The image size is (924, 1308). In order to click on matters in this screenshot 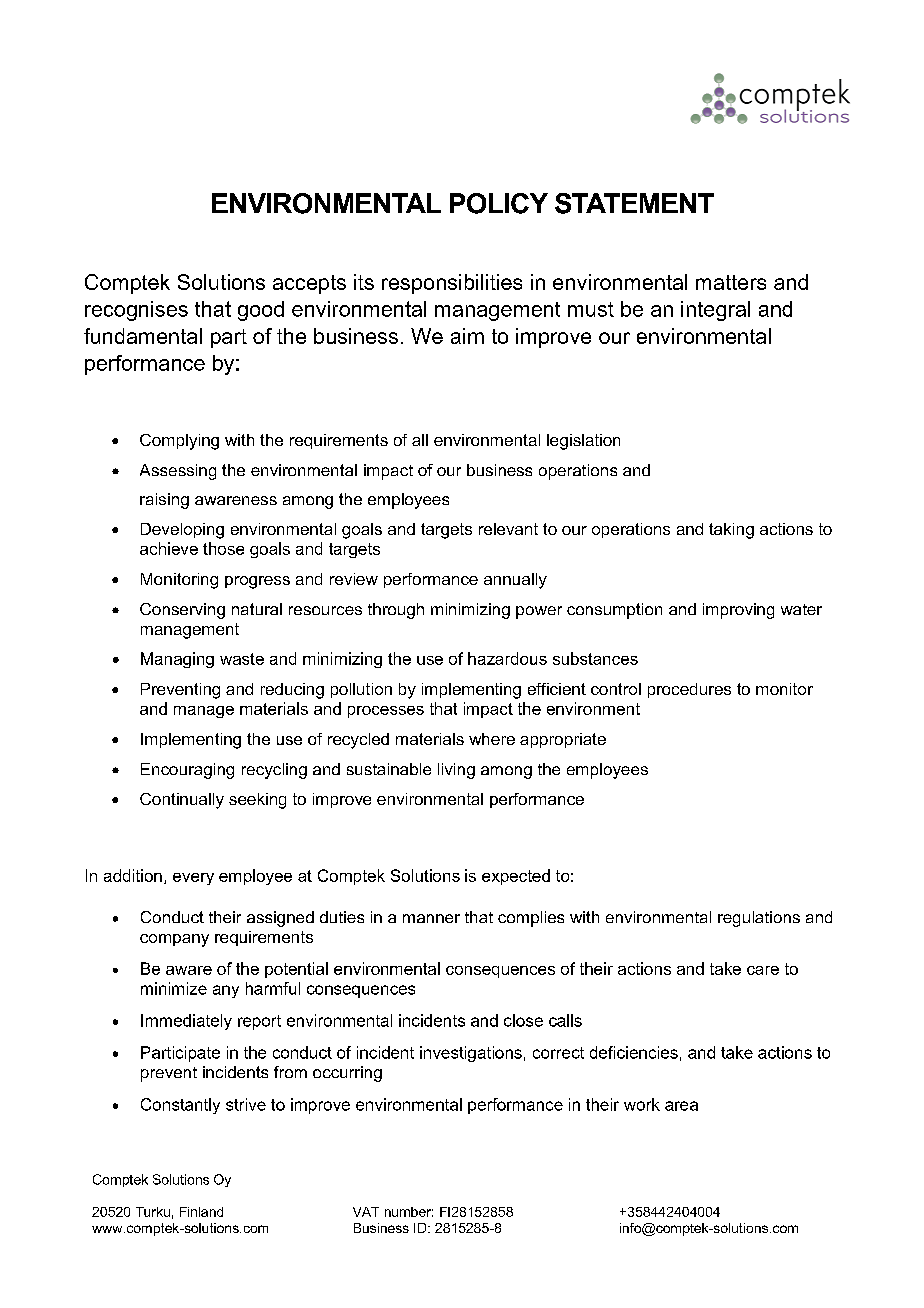, I will do `click(731, 282)`.
